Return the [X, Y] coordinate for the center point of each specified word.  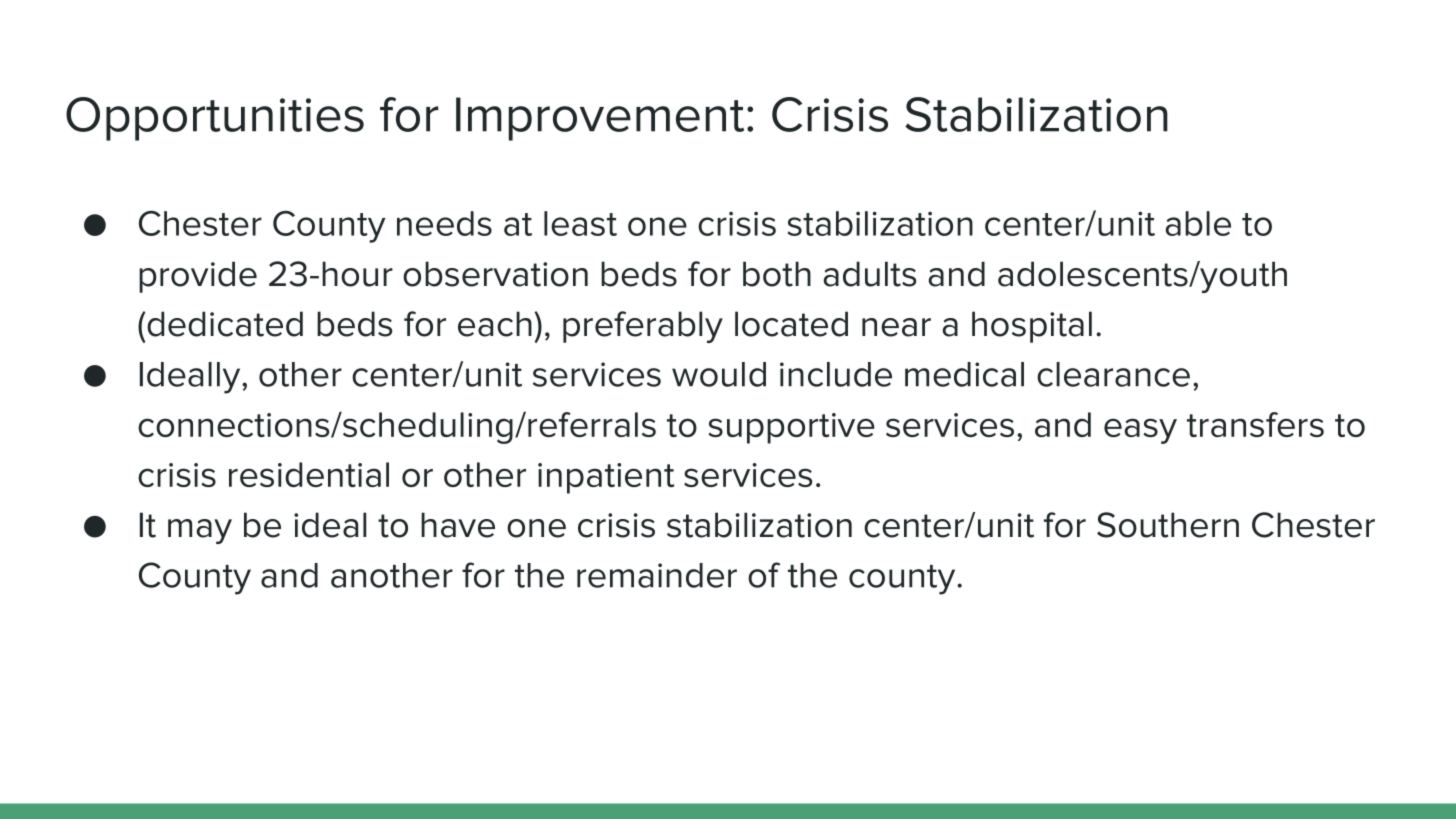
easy [1140, 431]
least [580, 223]
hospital [1032, 327]
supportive [791, 428]
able [1198, 223]
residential [309, 474]
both [777, 274]
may [200, 531]
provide [198, 277]
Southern [1168, 525]
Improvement [600, 119]
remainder [657, 575]
